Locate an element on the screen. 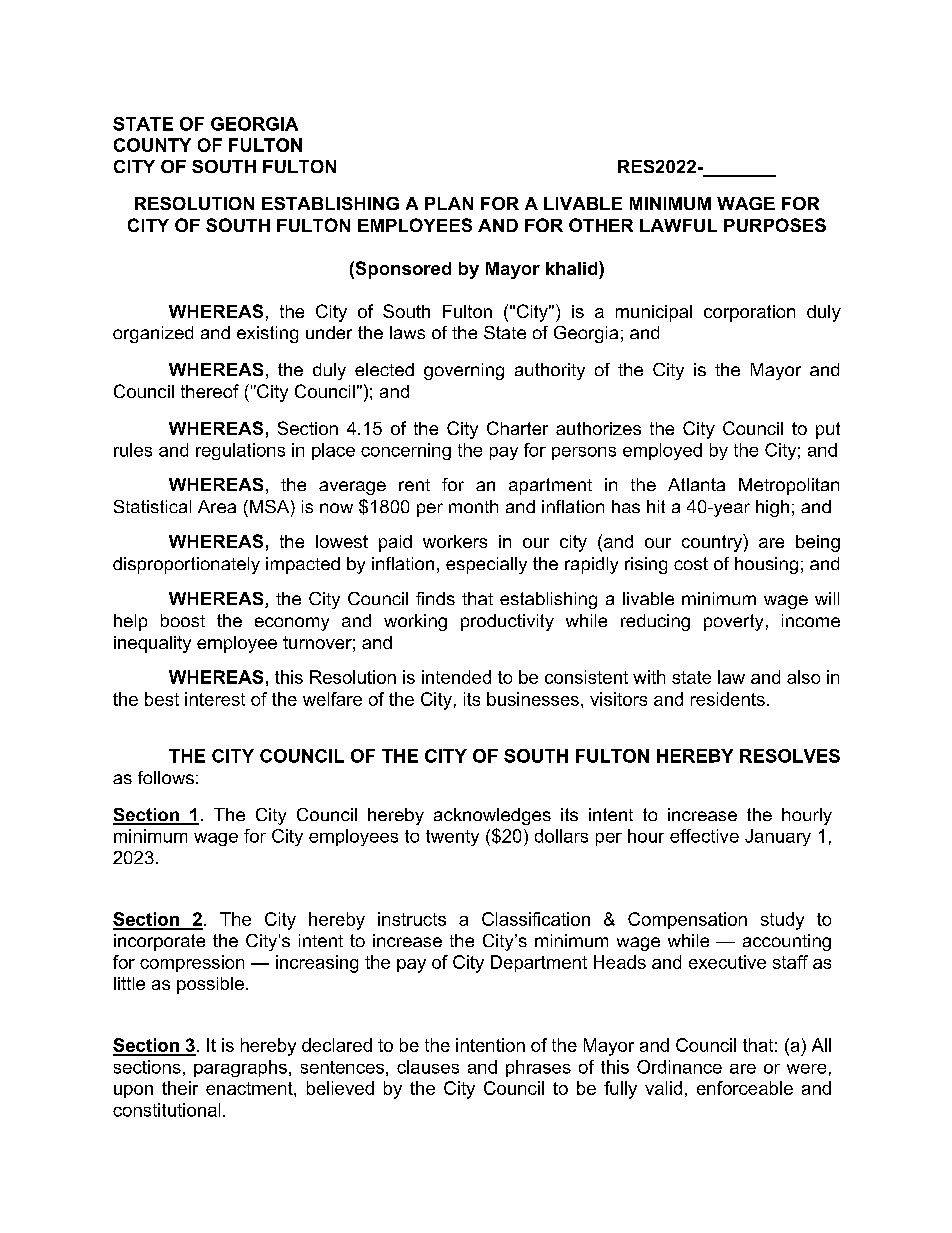 This screenshot has height=1233, width=952. COUNTY is located at coordinates (152, 145).
